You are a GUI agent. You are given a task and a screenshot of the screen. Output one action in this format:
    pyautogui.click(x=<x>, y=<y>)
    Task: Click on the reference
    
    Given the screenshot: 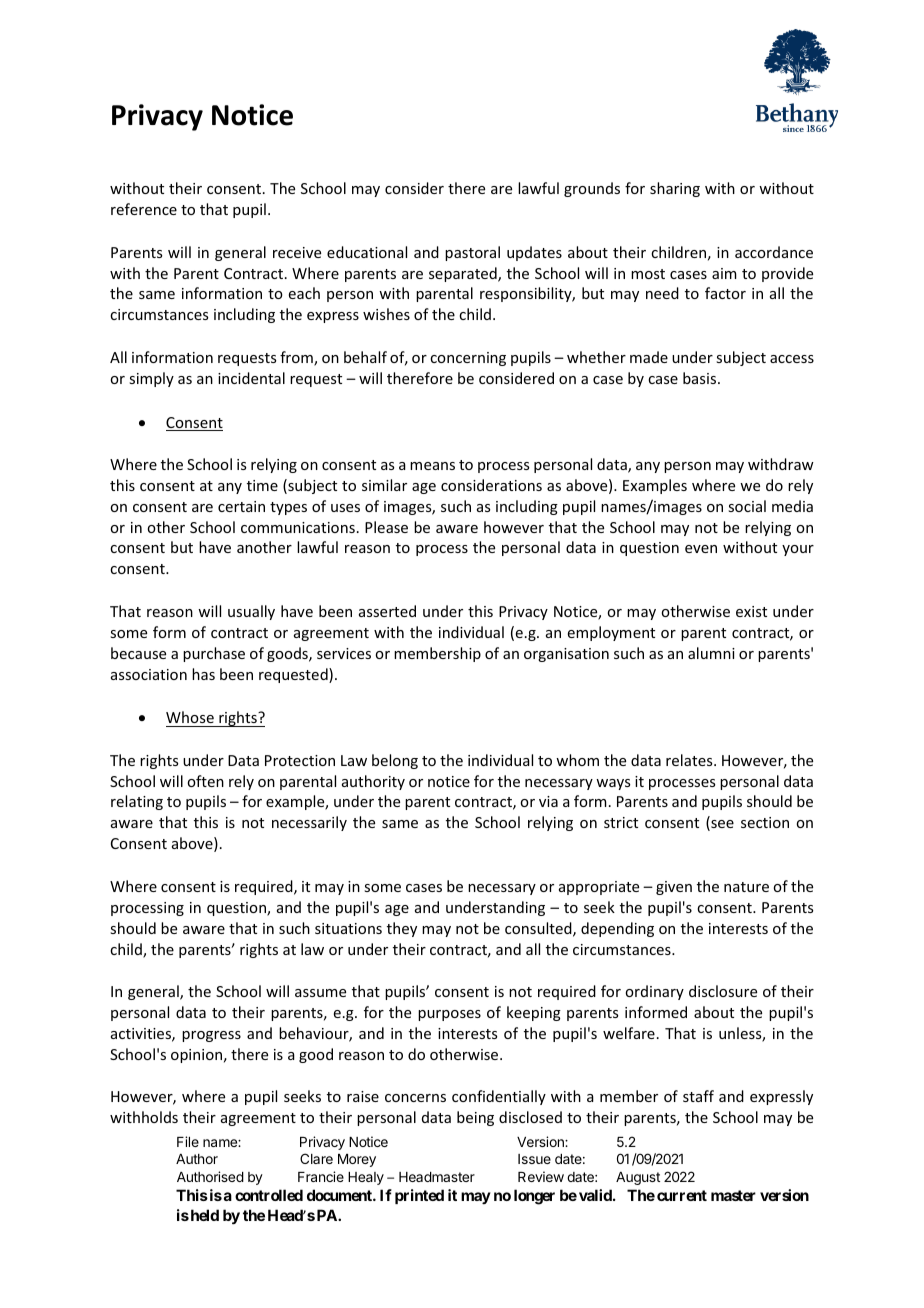 What is the action you would take?
    pyautogui.click(x=144, y=209)
